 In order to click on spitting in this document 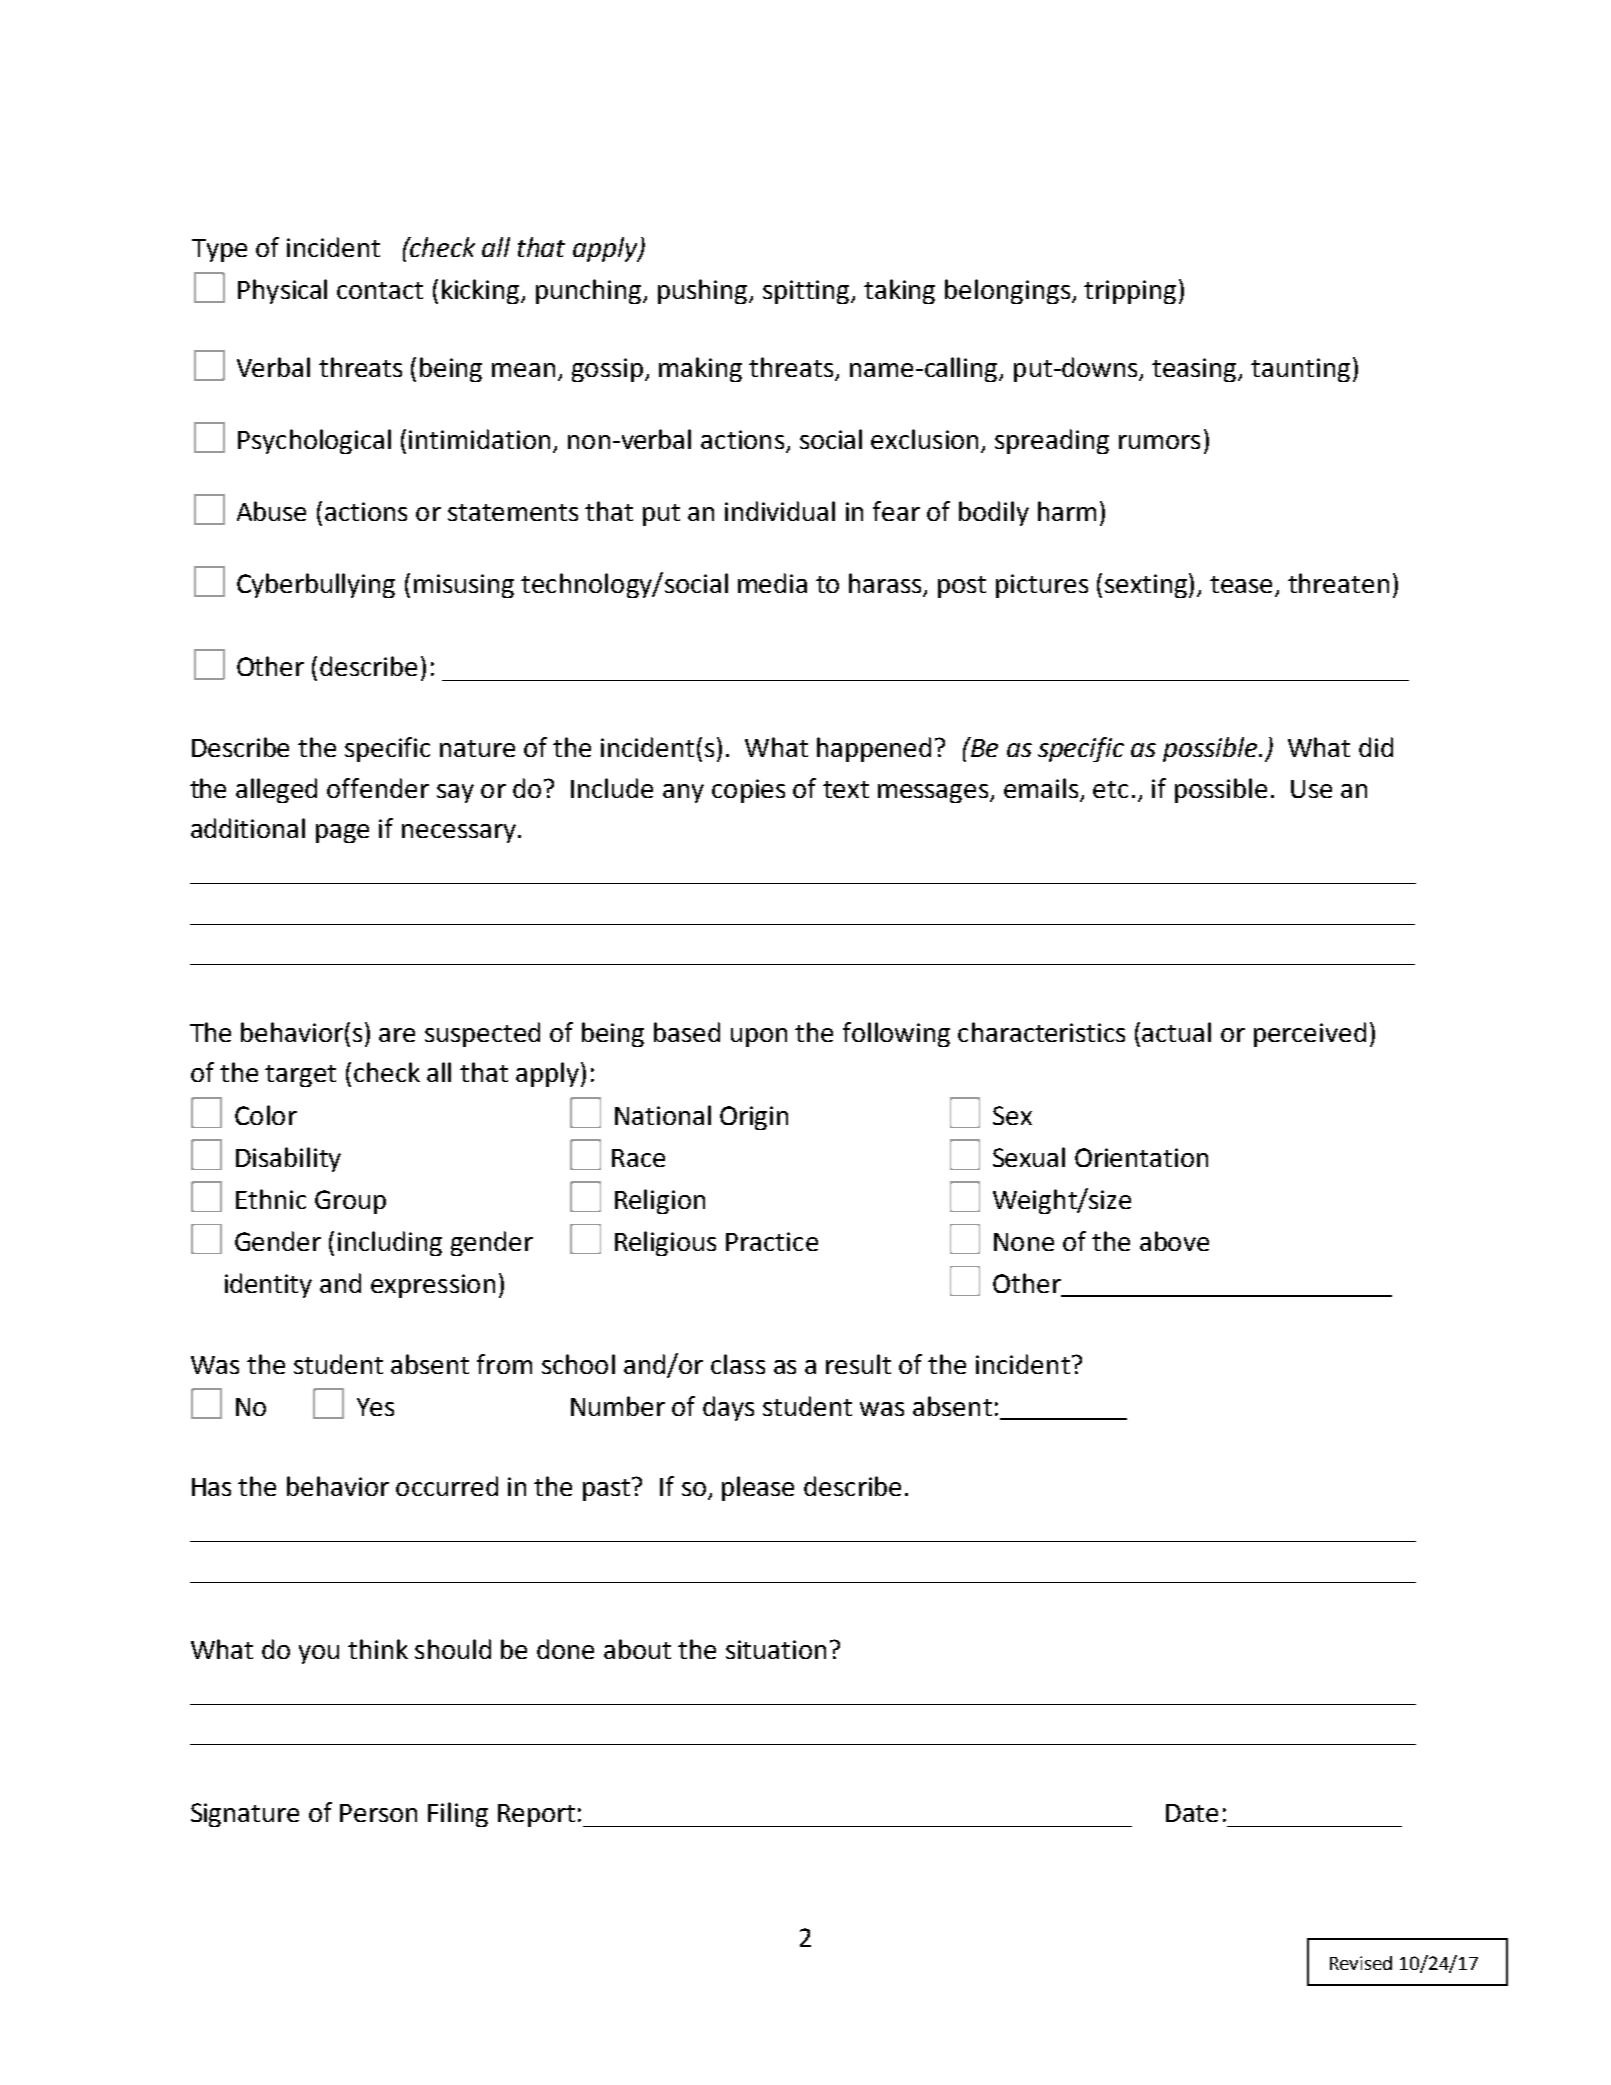, I will do `click(808, 292)`.
